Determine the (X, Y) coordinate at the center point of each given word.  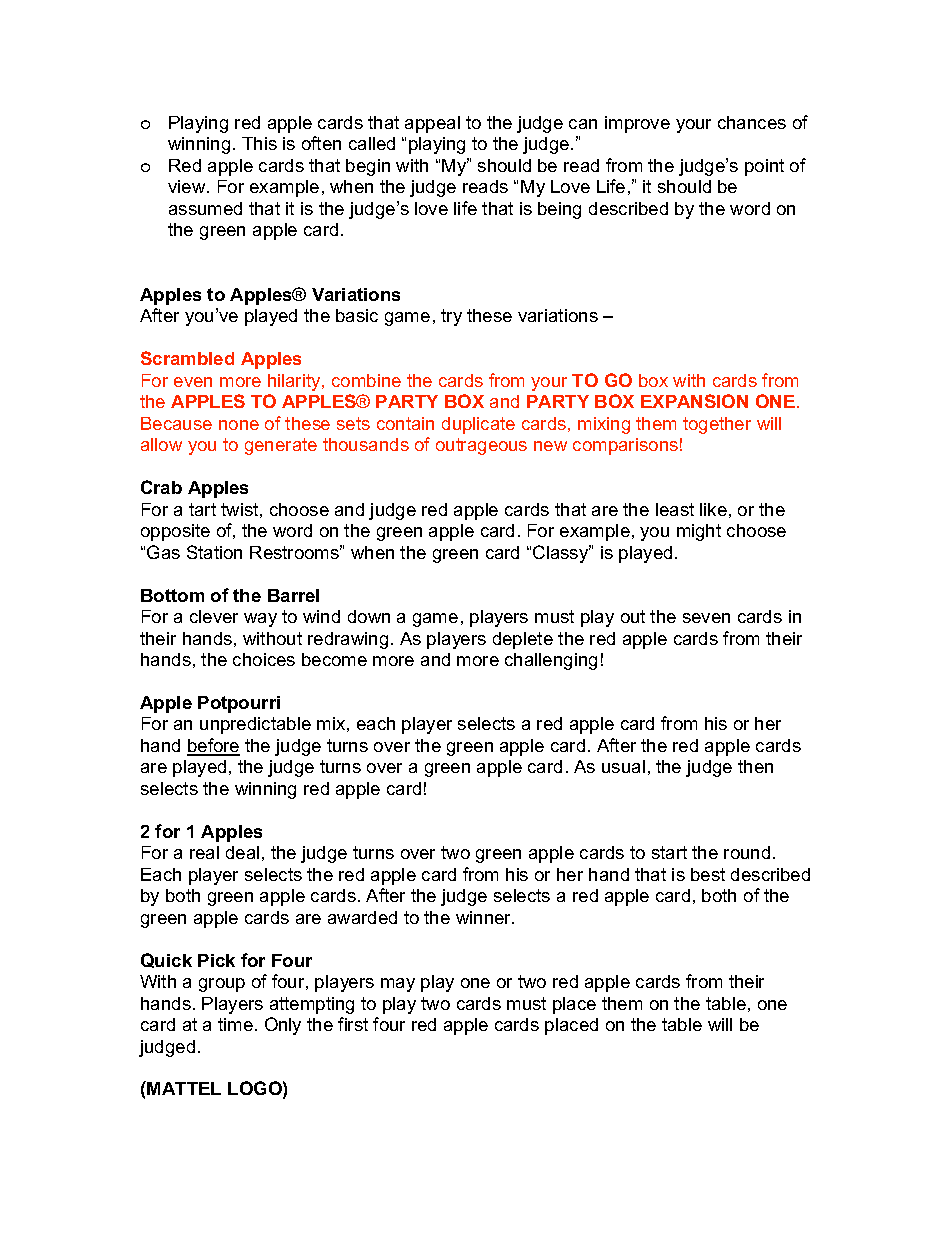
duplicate (478, 425)
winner (485, 917)
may (398, 985)
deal (242, 852)
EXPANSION (694, 401)
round (747, 852)
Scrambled (187, 358)
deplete (523, 640)
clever (214, 616)
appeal (432, 124)
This (259, 143)
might (699, 532)
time (235, 1024)
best (708, 874)
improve (637, 124)
